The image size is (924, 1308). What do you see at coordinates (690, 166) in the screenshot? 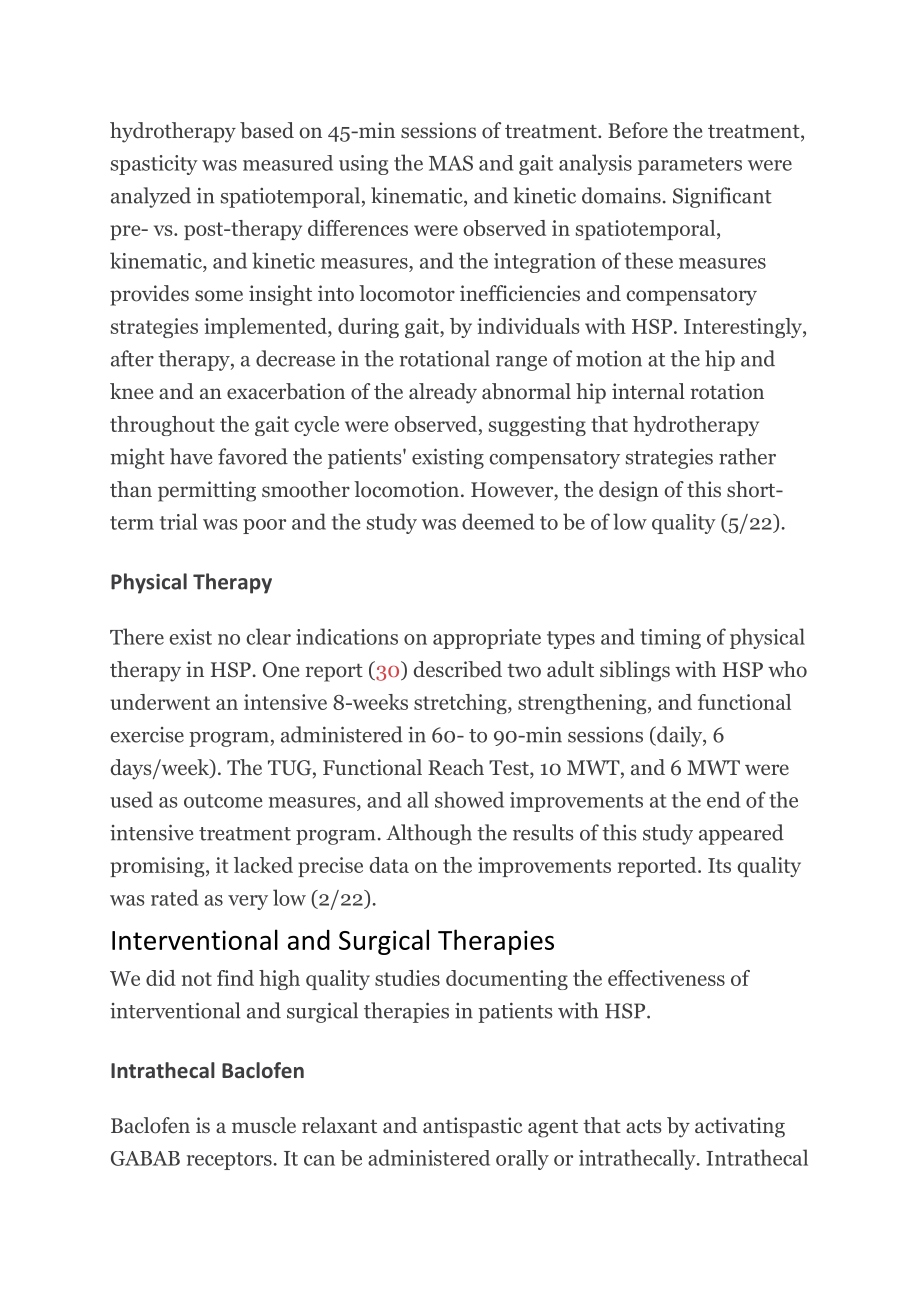
I see `parameters` at bounding box center [690, 166].
